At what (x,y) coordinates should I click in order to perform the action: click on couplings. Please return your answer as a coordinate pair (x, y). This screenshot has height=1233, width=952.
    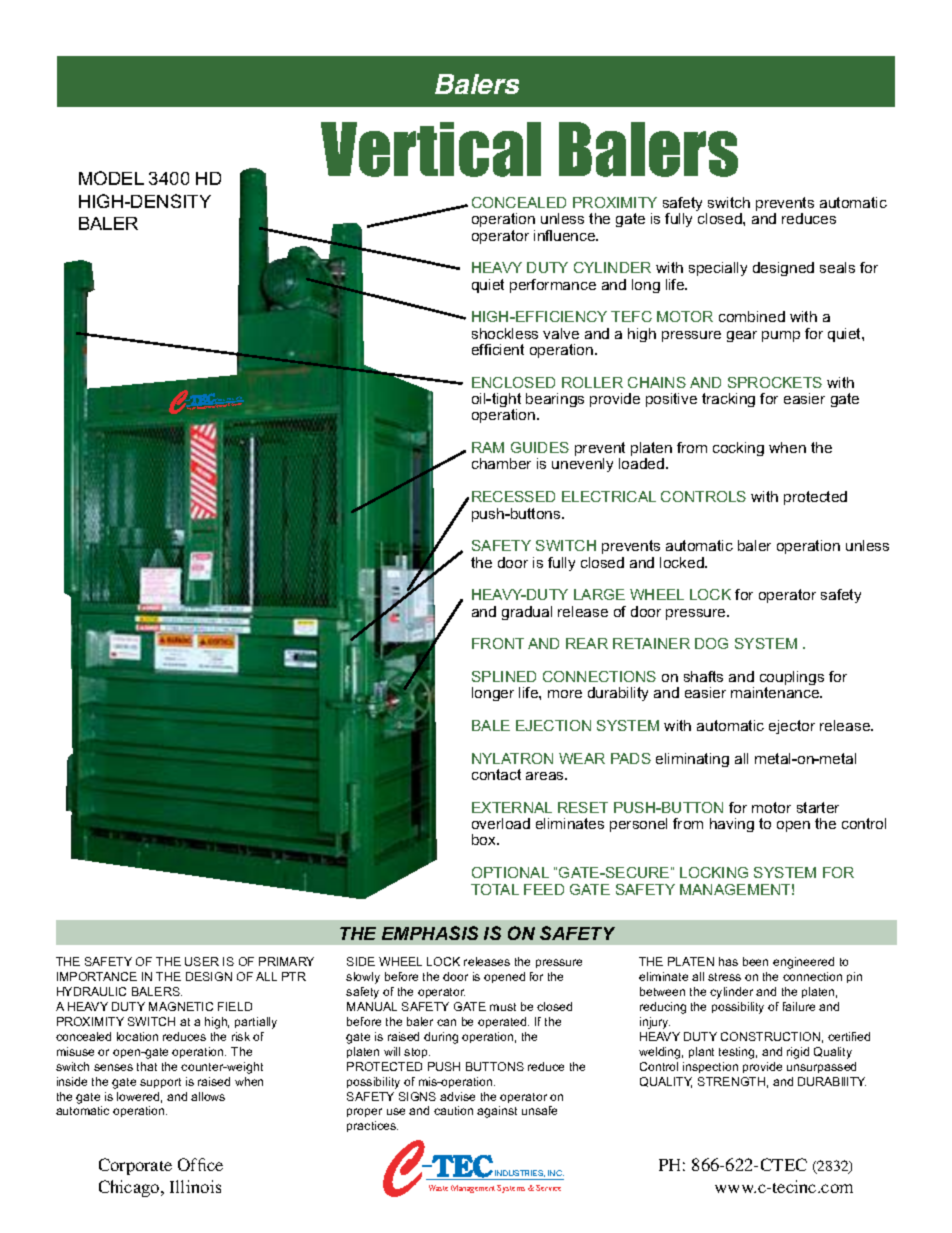
    Looking at the image, I should click on (792, 679).
